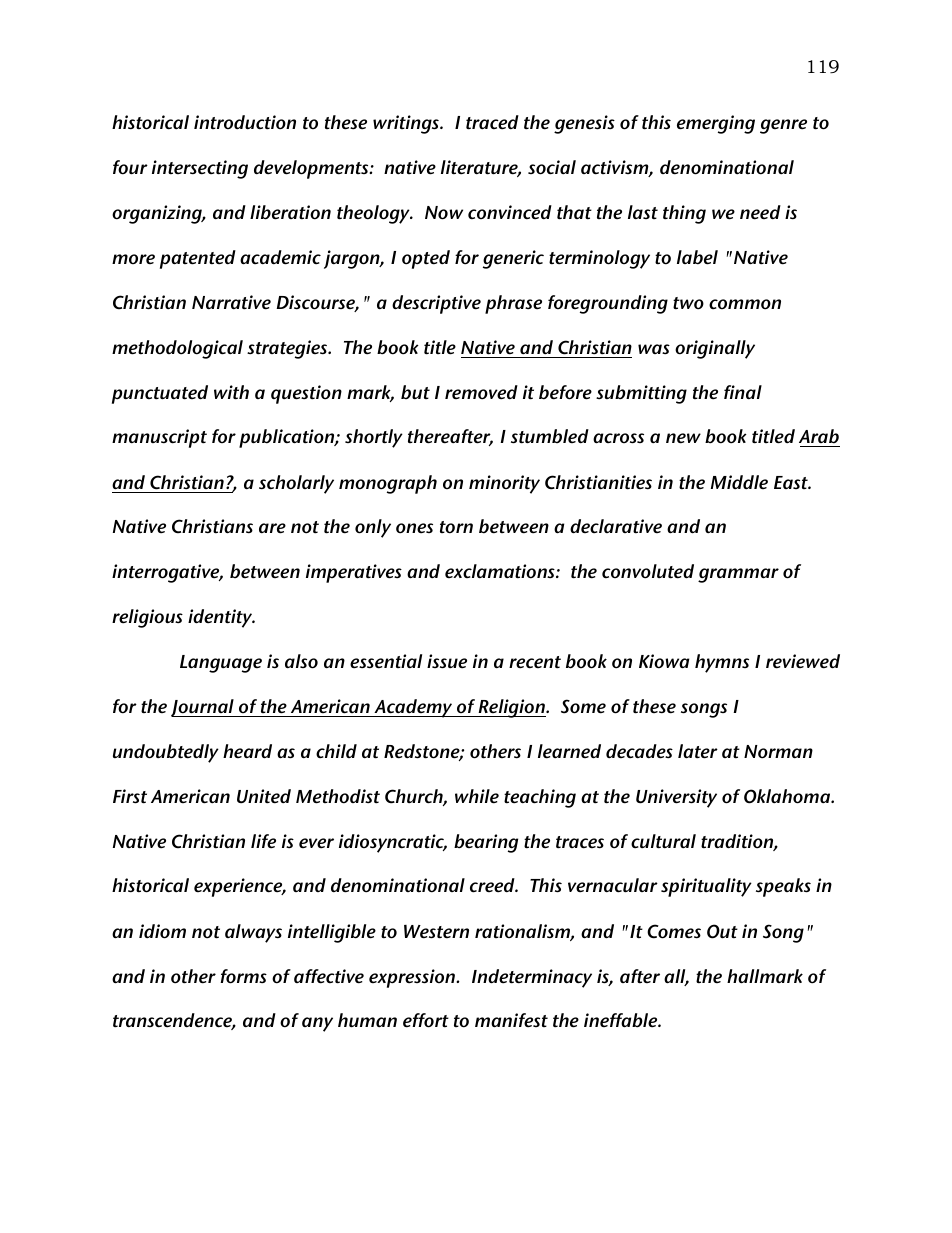 The image size is (952, 1233). What do you see at coordinates (203, 708) in the screenshot?
I see `Journal` at bounding box center [203, 708].
